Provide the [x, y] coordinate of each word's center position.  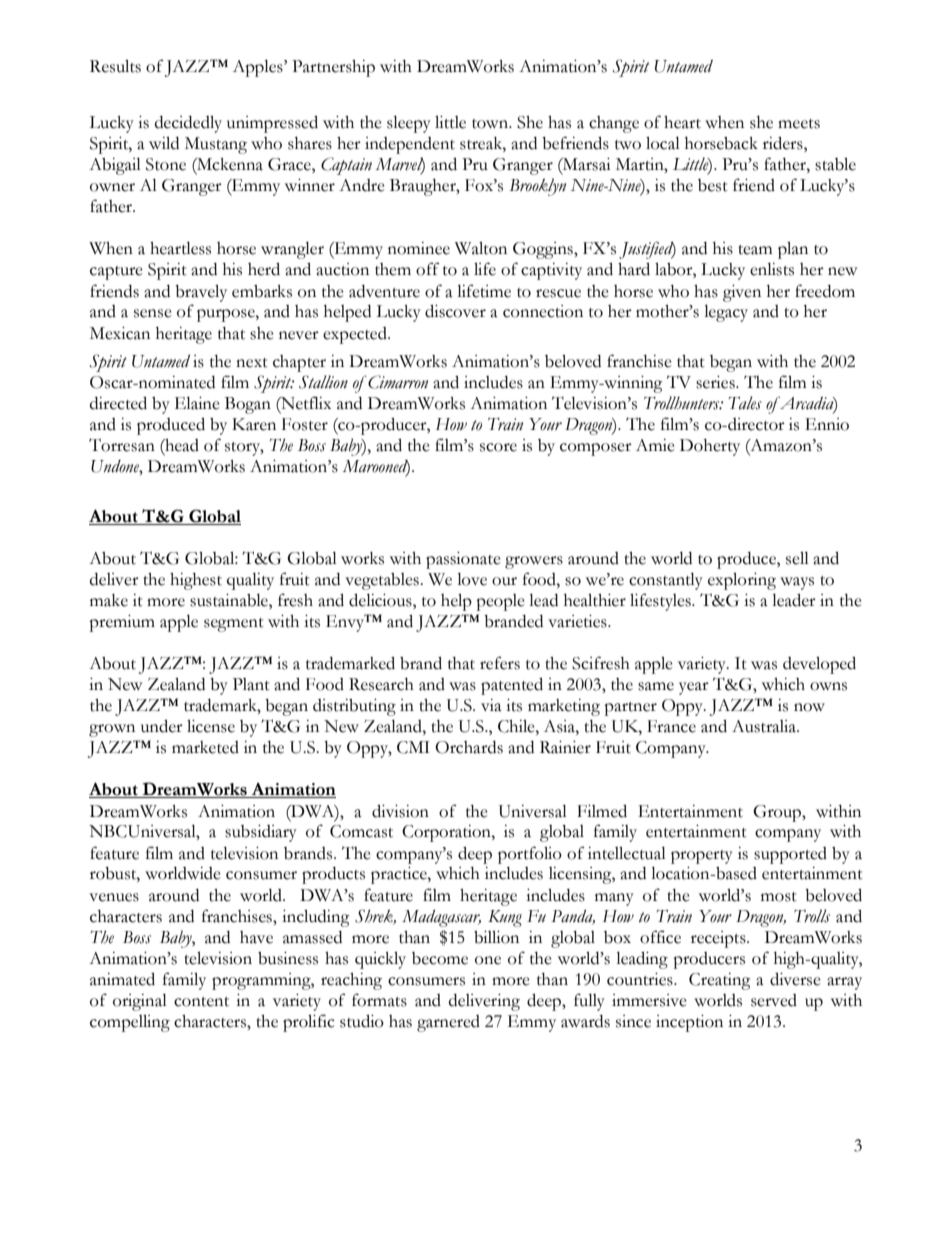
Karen [254, 424]
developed [819, 665]
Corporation [447, 833]
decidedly [188, 124]
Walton [481, 248]
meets [799, 124]
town [491, 124]
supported [790, 855]
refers [500, 663]
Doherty [710, 447]
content [201, 1002]
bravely [201, 293]
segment [234, 625]
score [498, 447]
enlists [772, 269]
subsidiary [261, 833]
